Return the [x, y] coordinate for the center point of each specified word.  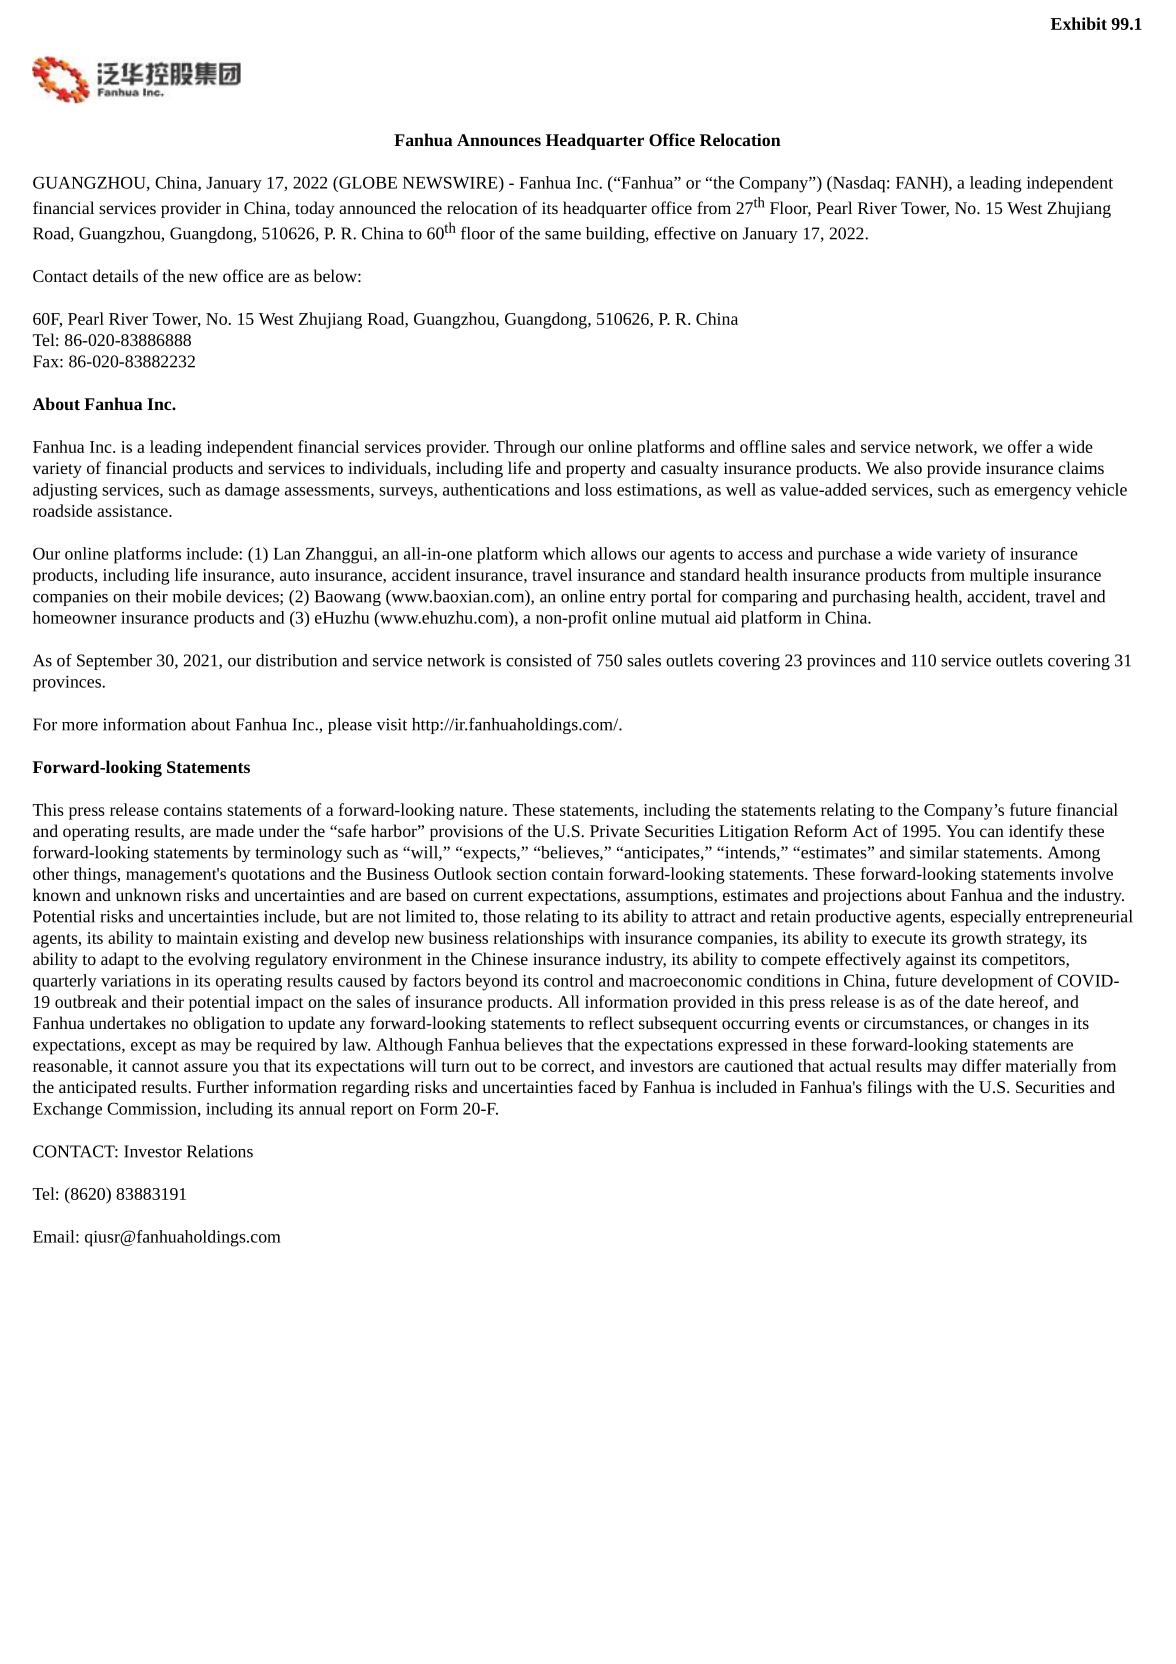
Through [524, 448]
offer [1025, 446]
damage [252, 491]
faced [597, 1086]
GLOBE [367, 182]
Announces [499, 140]
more [80, 726]
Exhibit [1079, 23]
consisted [539, 660]
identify [1036, 832]
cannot [155, 1067]
